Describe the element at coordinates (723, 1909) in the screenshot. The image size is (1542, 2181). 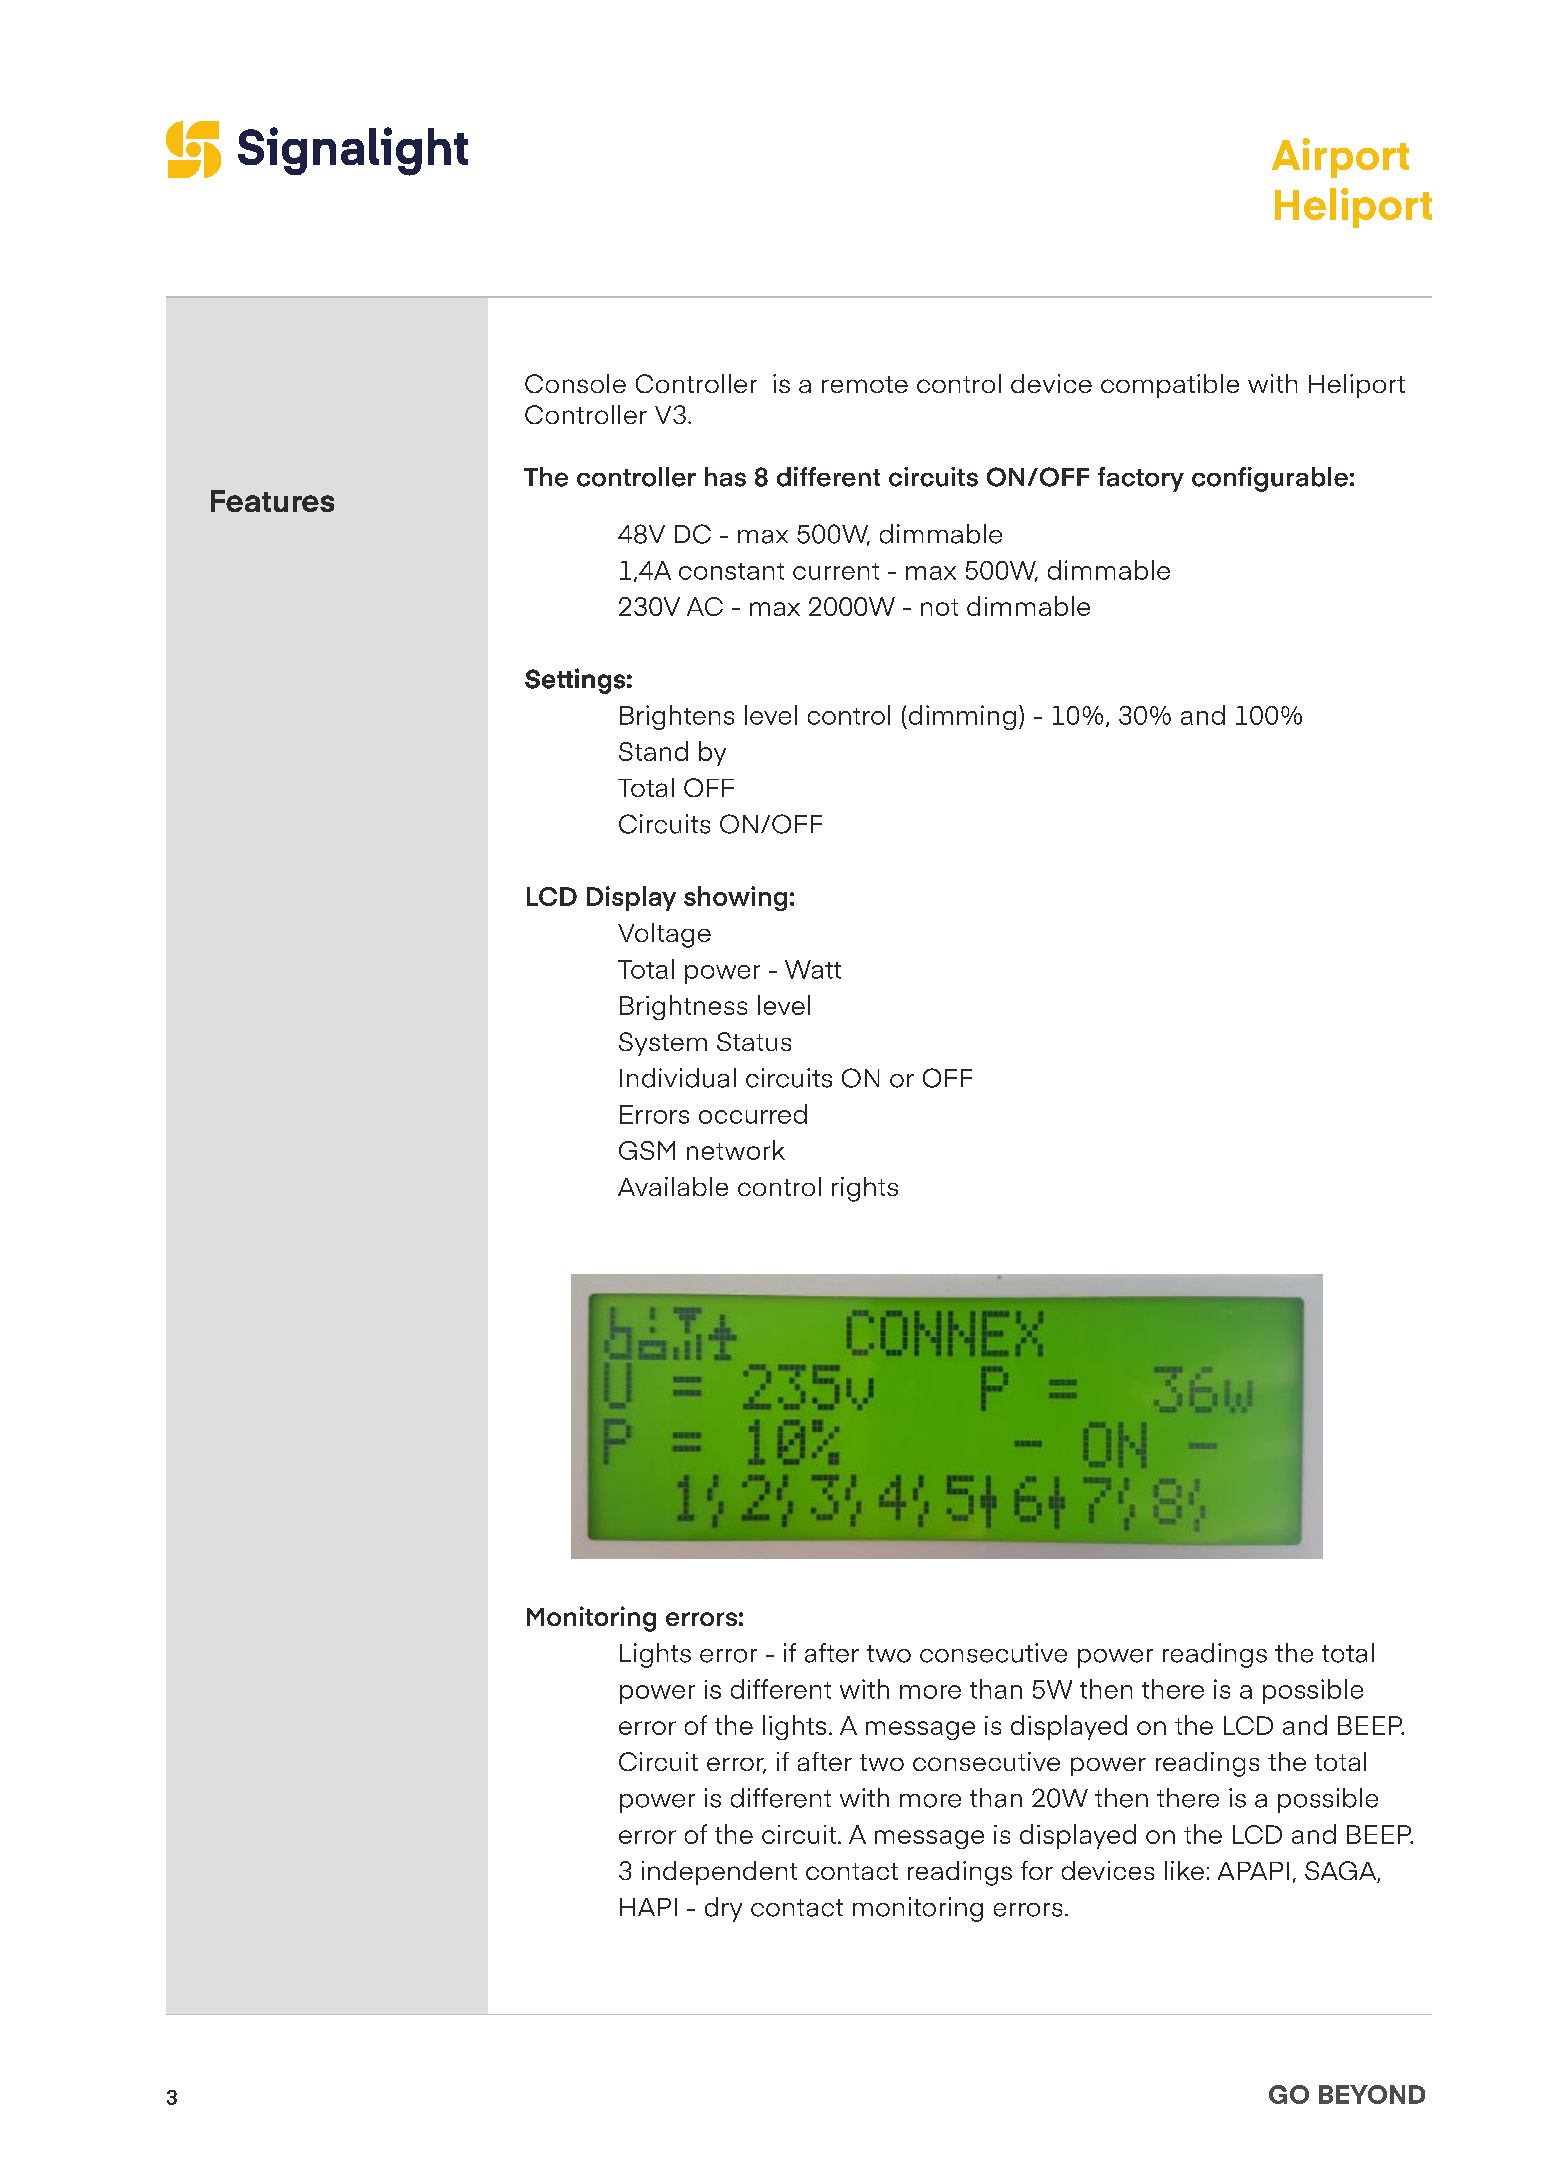
I see `dry` at that location.
